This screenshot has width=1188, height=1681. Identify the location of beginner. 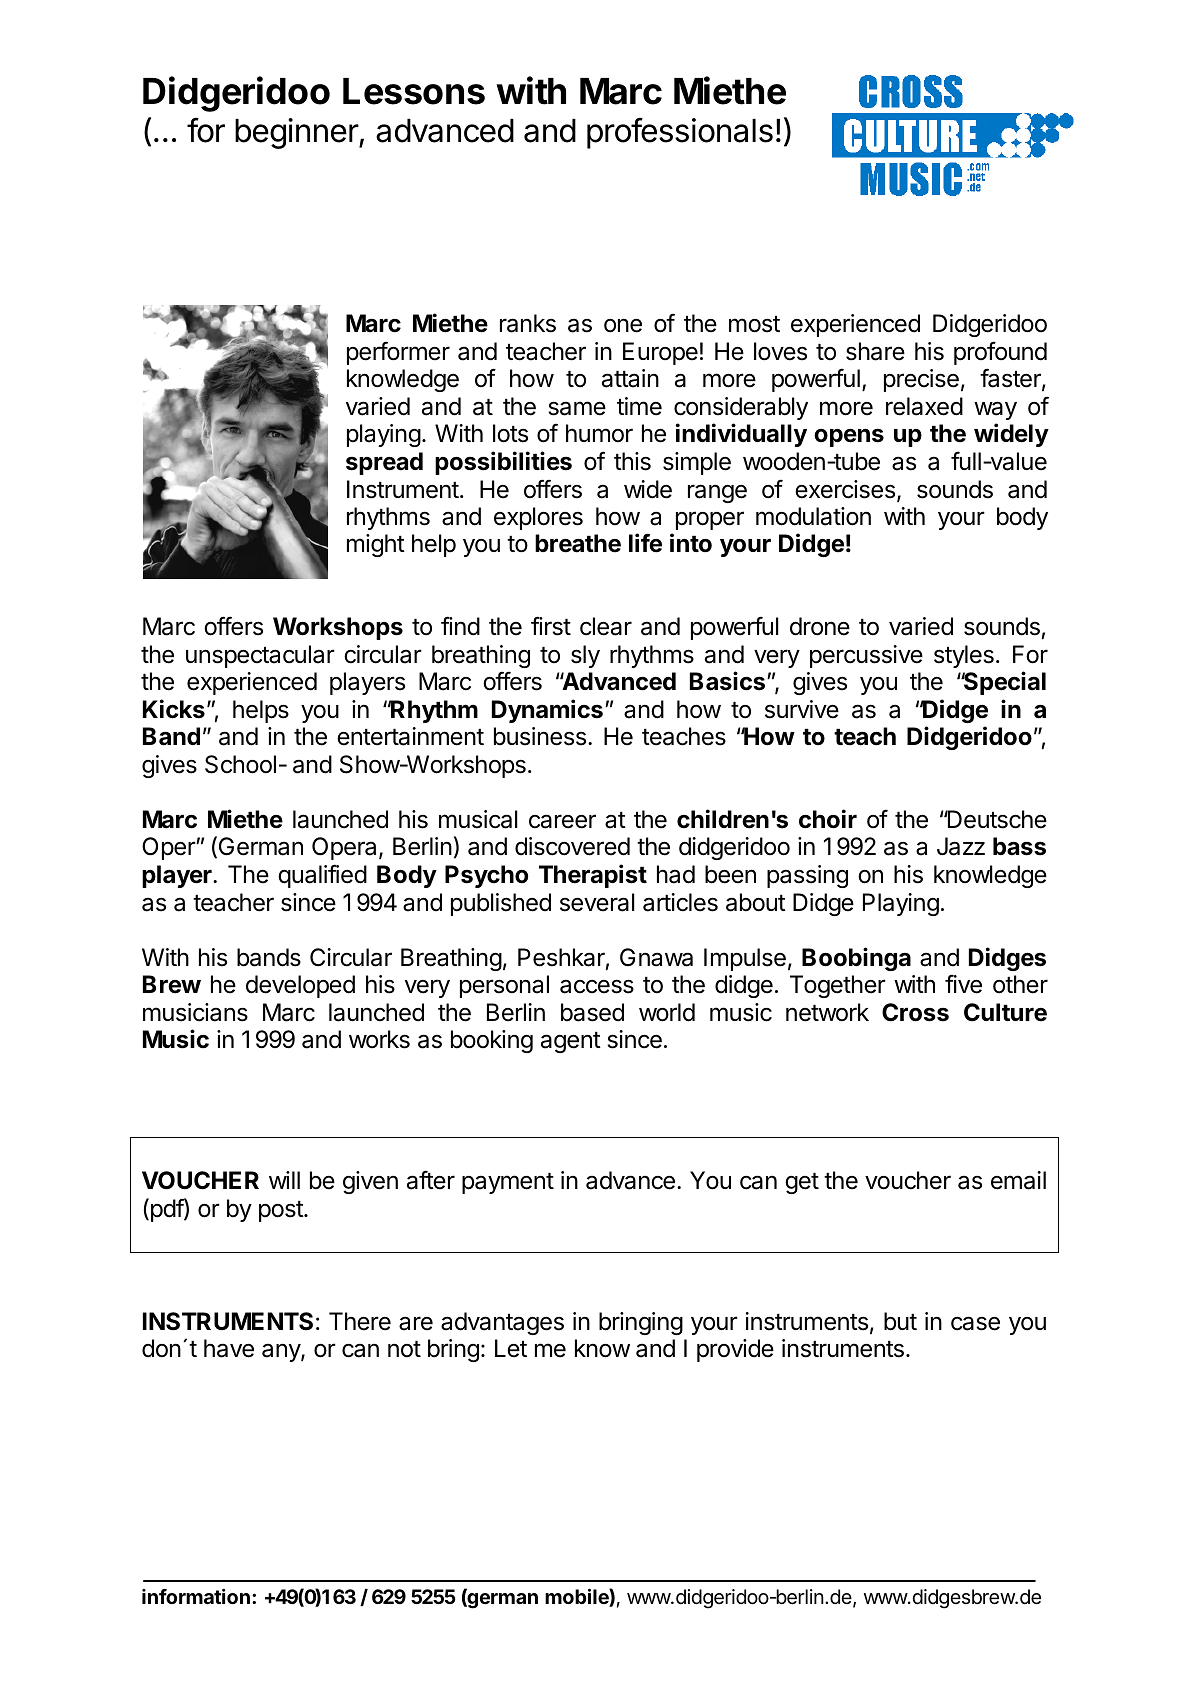
(297, 133).
